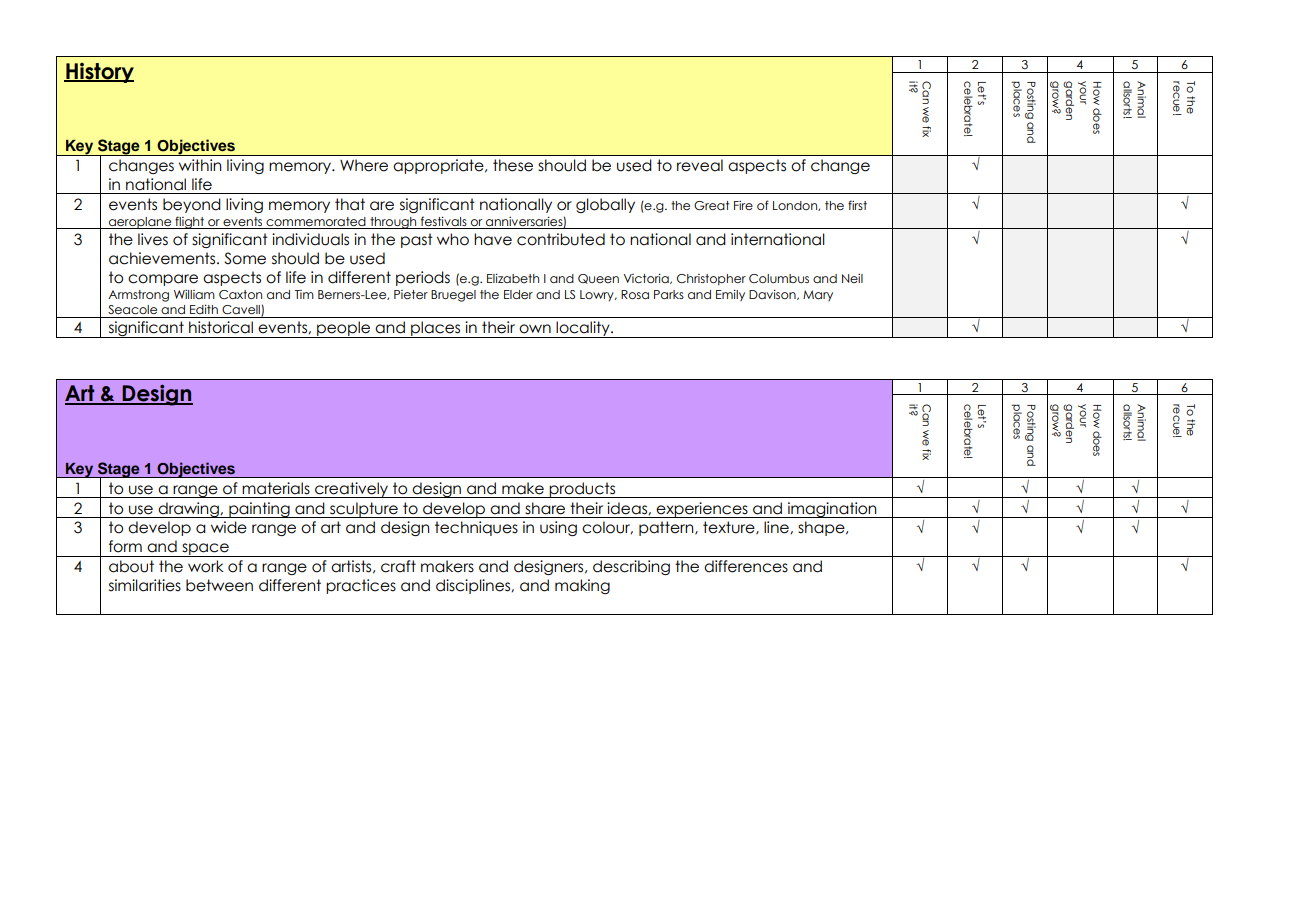 The image size is (1308, 924). What do you see at coordinates (99, 73) in the image?
I see `History` at bounding box center [99, 73].
